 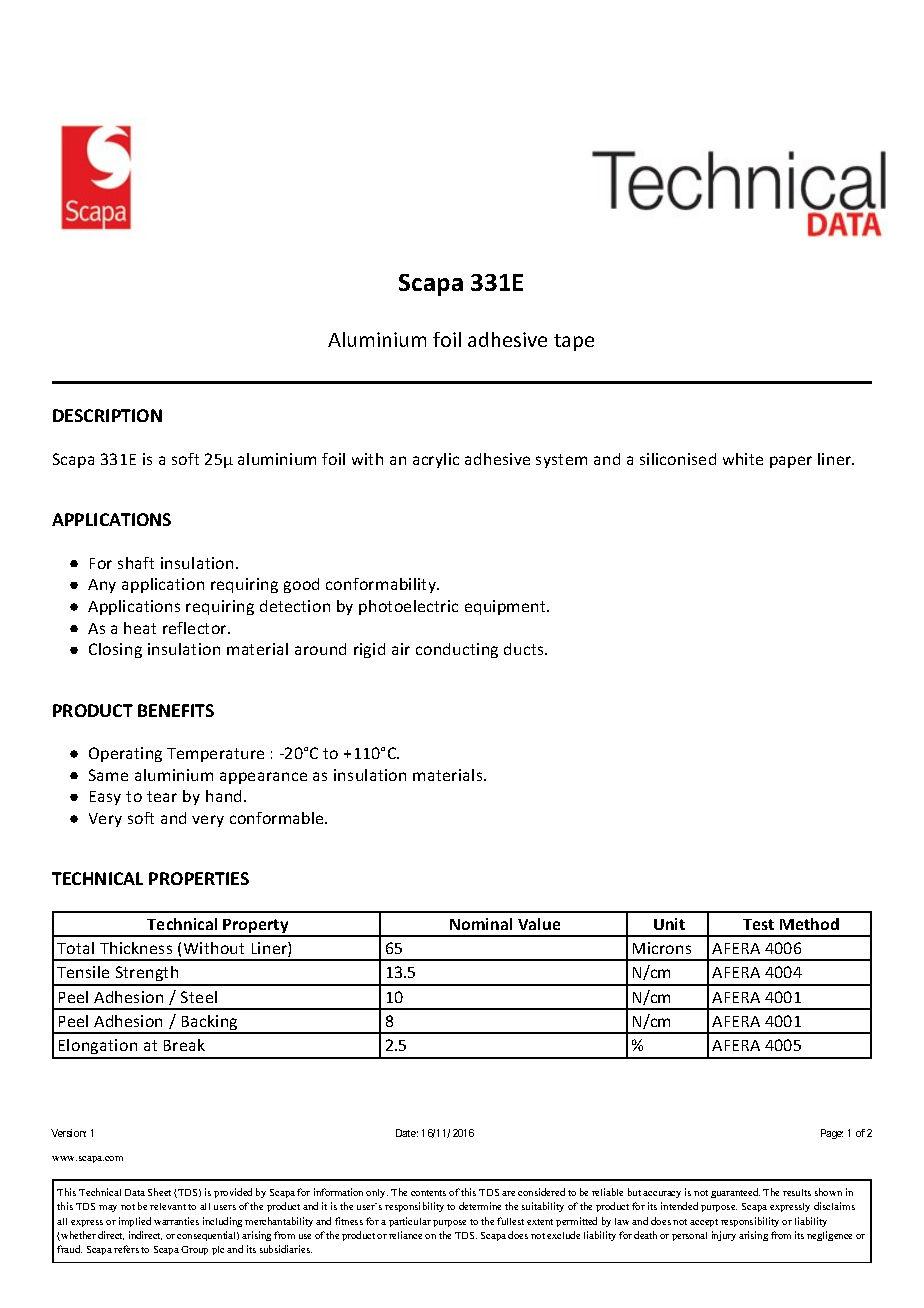 I want to click on Nominal, so click(x=481, y=924).
